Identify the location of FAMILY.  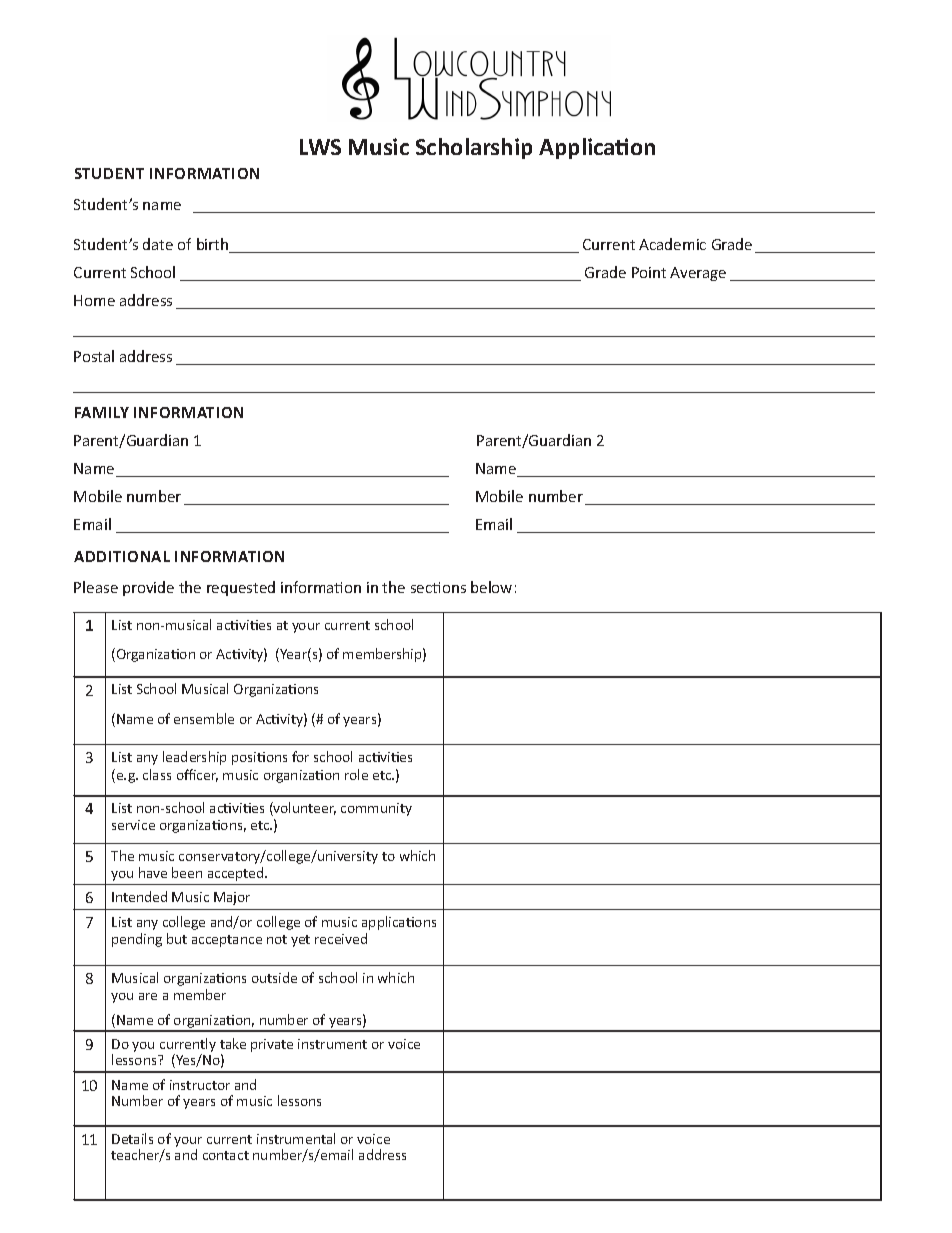
(102, 412).
